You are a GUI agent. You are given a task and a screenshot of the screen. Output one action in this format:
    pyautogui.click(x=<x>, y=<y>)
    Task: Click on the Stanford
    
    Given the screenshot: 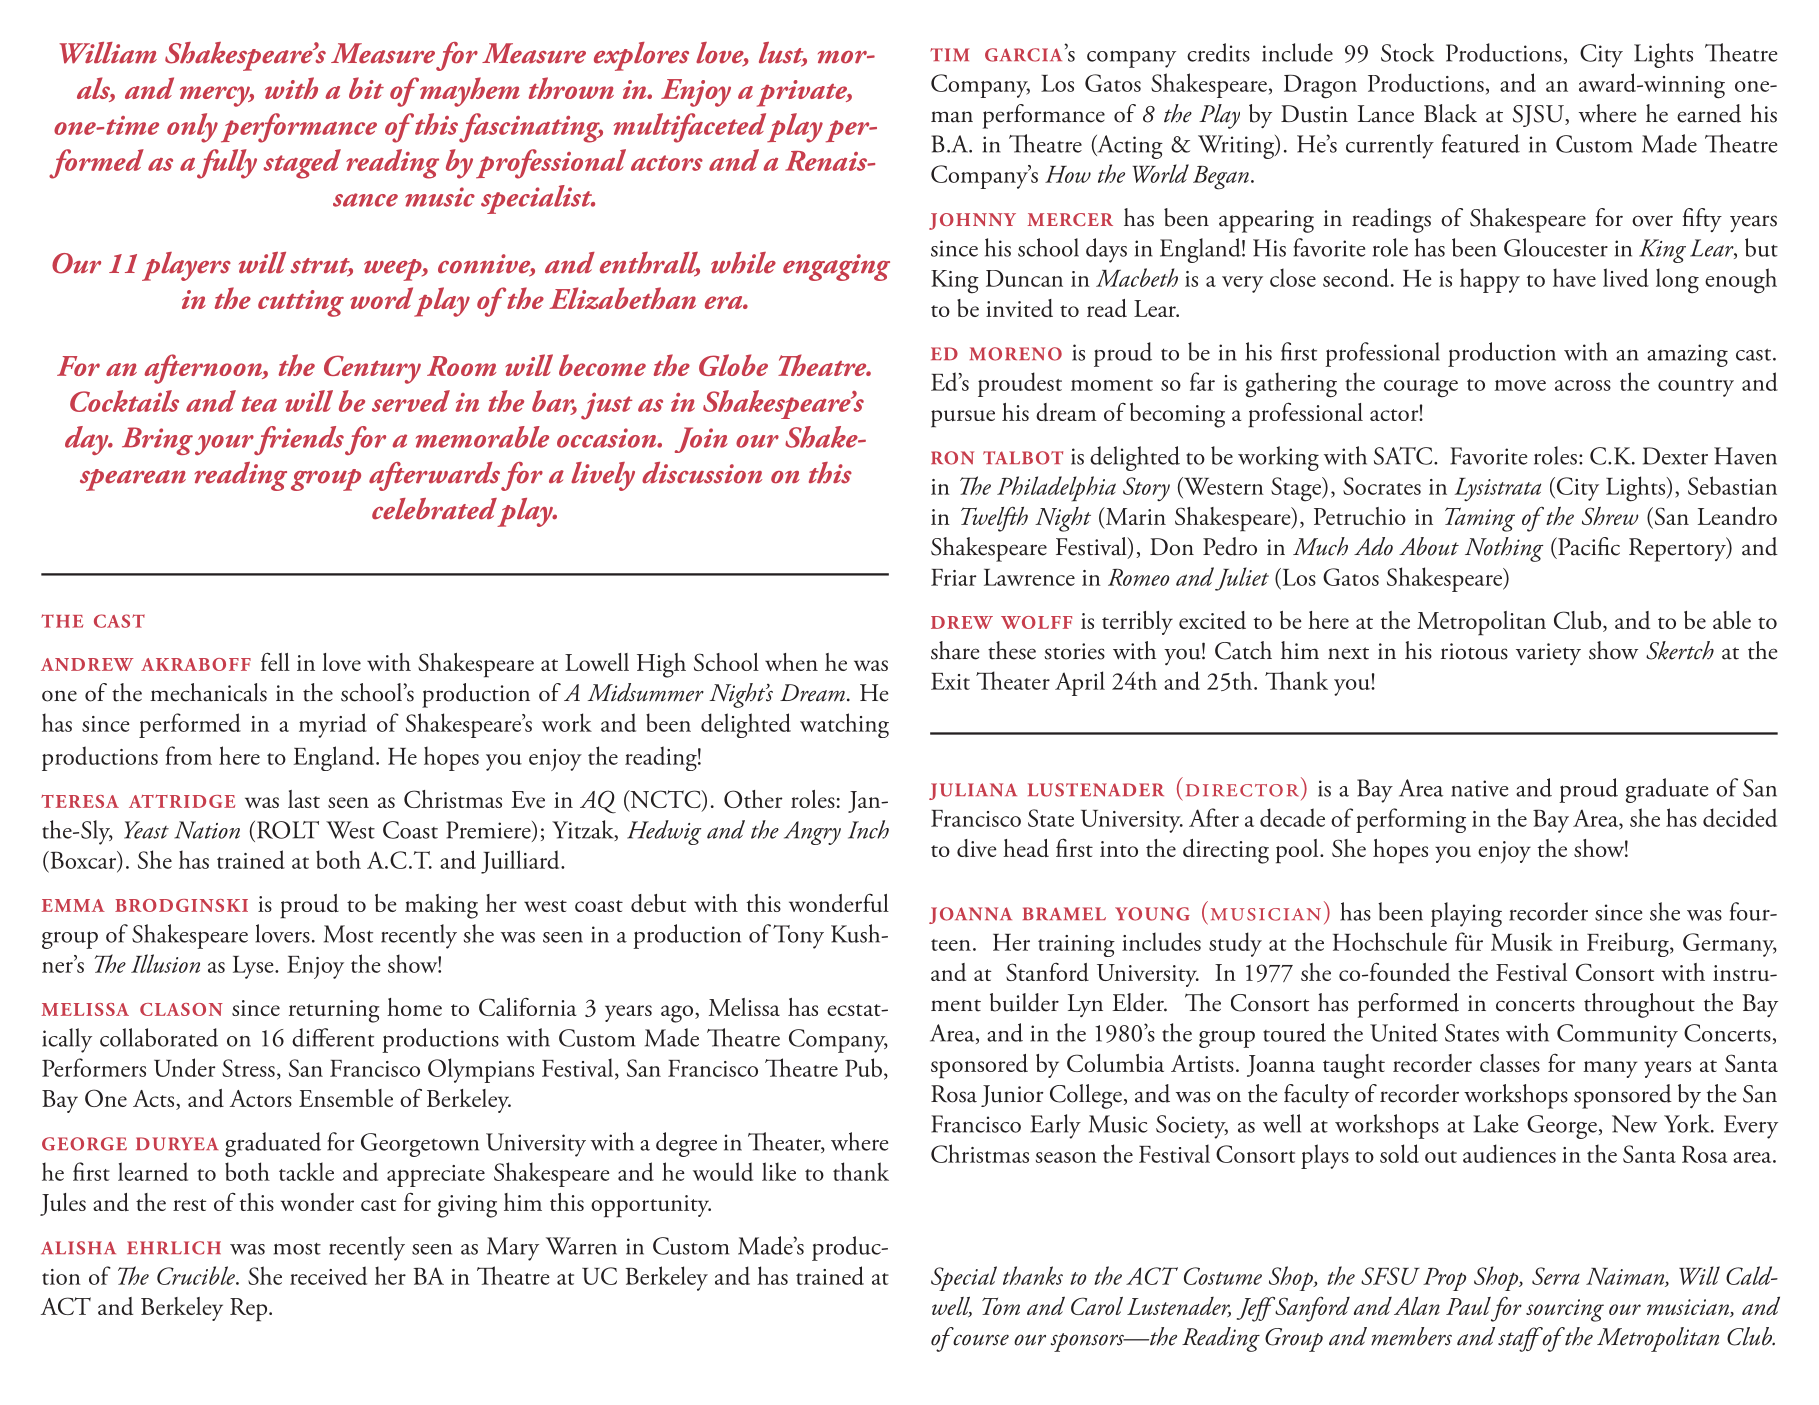 What is the action you would take?
    pyautogui.click(x=1047, y=972)
